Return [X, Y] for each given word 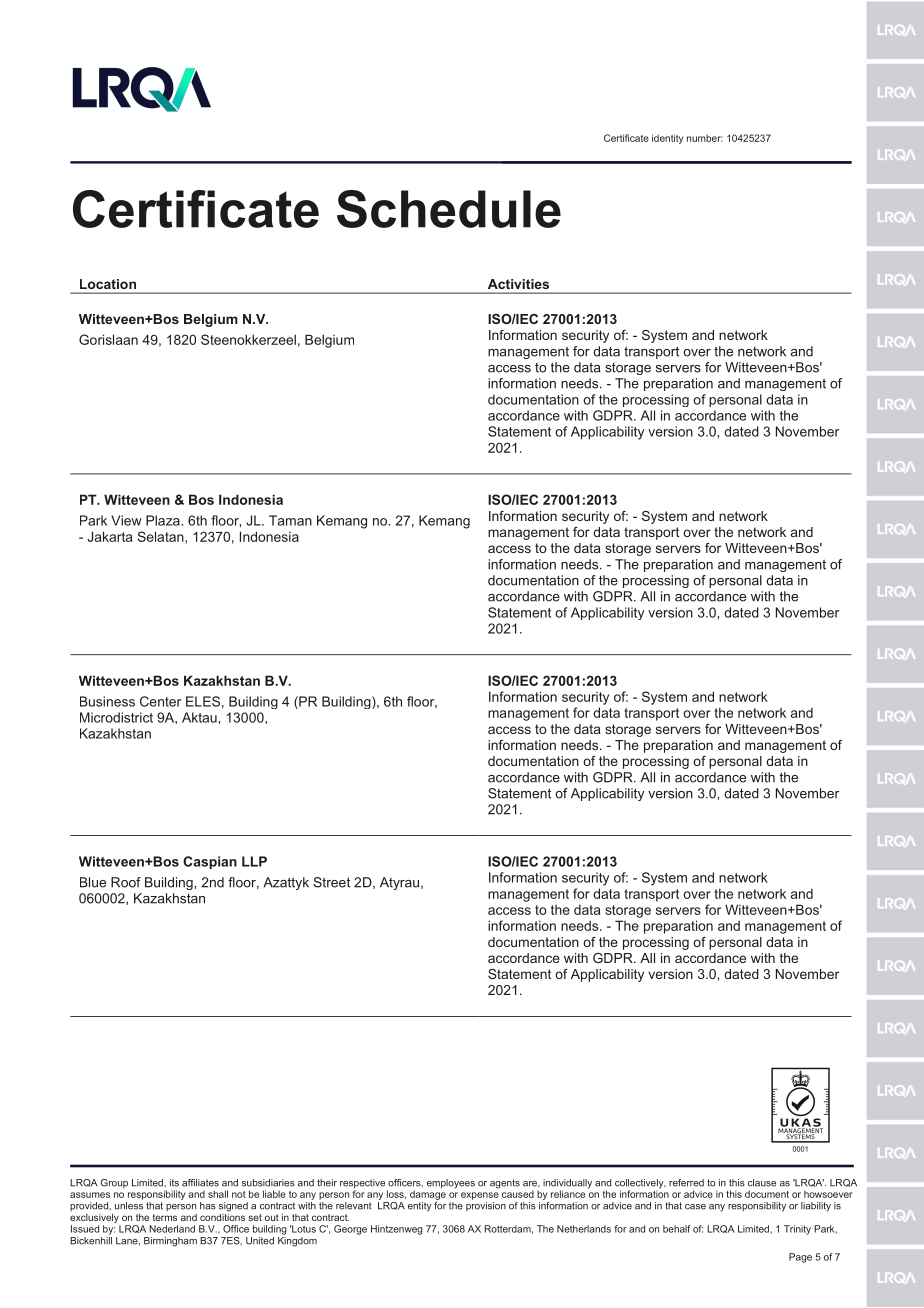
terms [165, 1217]
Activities [518, 284]
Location [108, 284]
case [695, 1207]
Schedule [449, 209]
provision [486, 1206]
